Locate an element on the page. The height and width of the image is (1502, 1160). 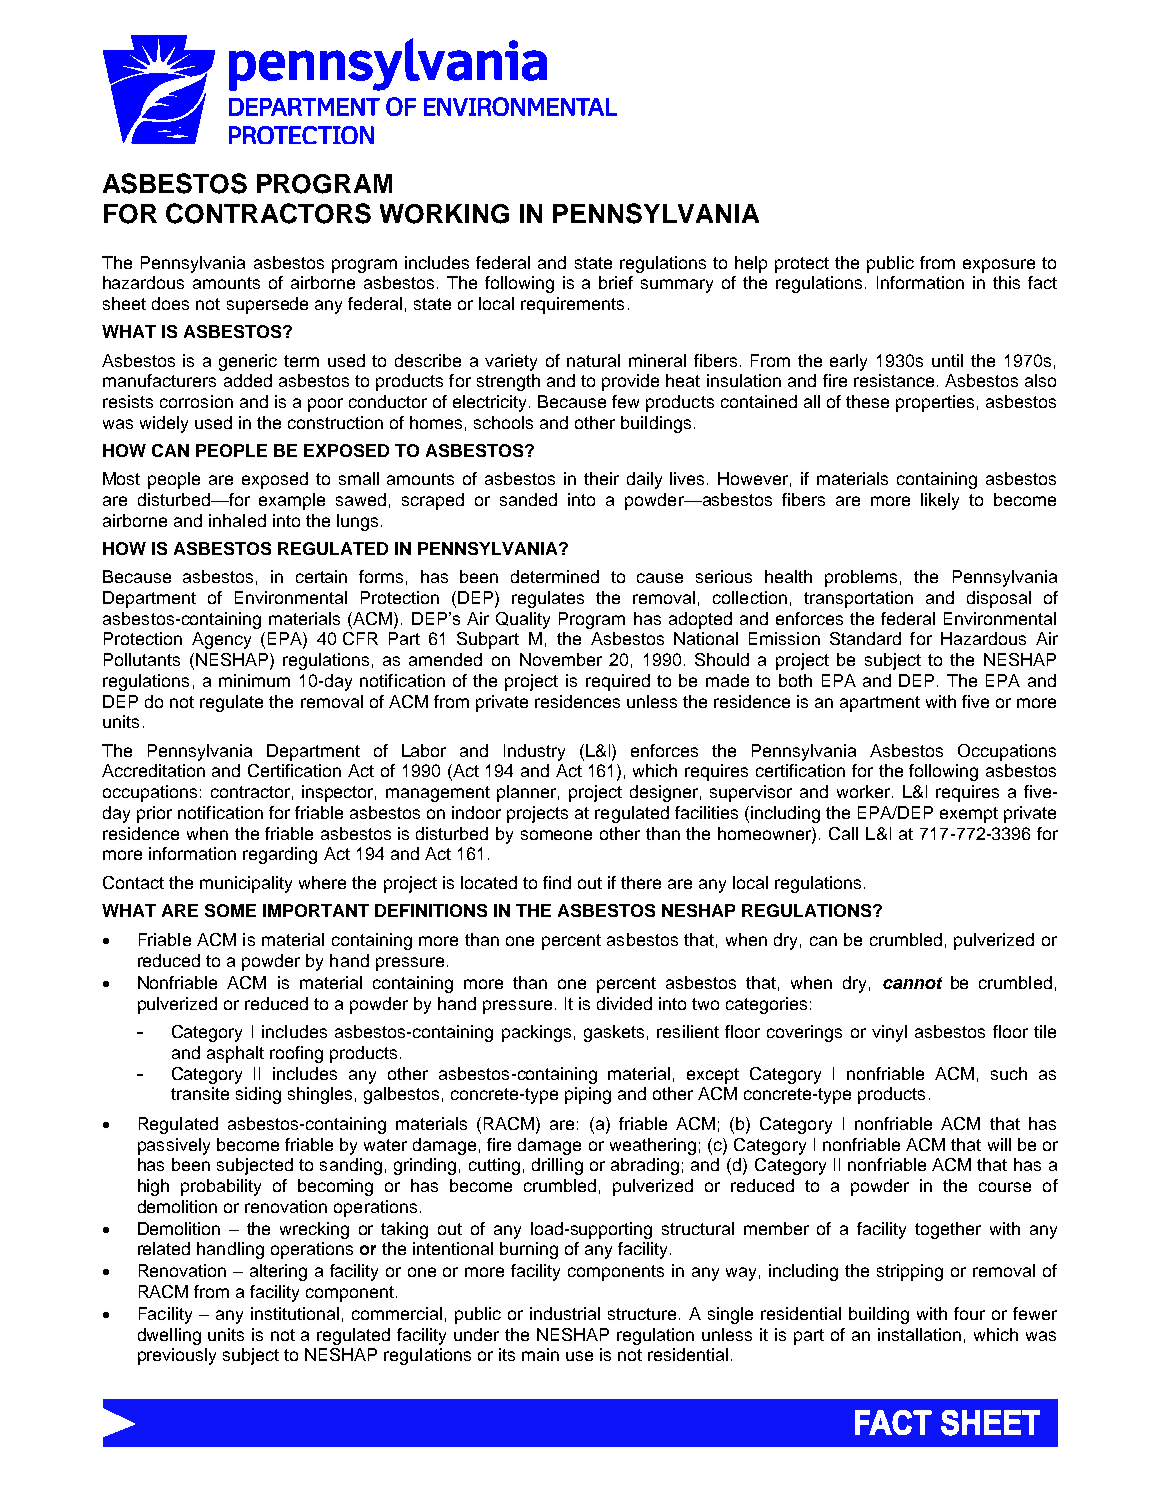
Accreditation is located at coordinates (153, 770).
